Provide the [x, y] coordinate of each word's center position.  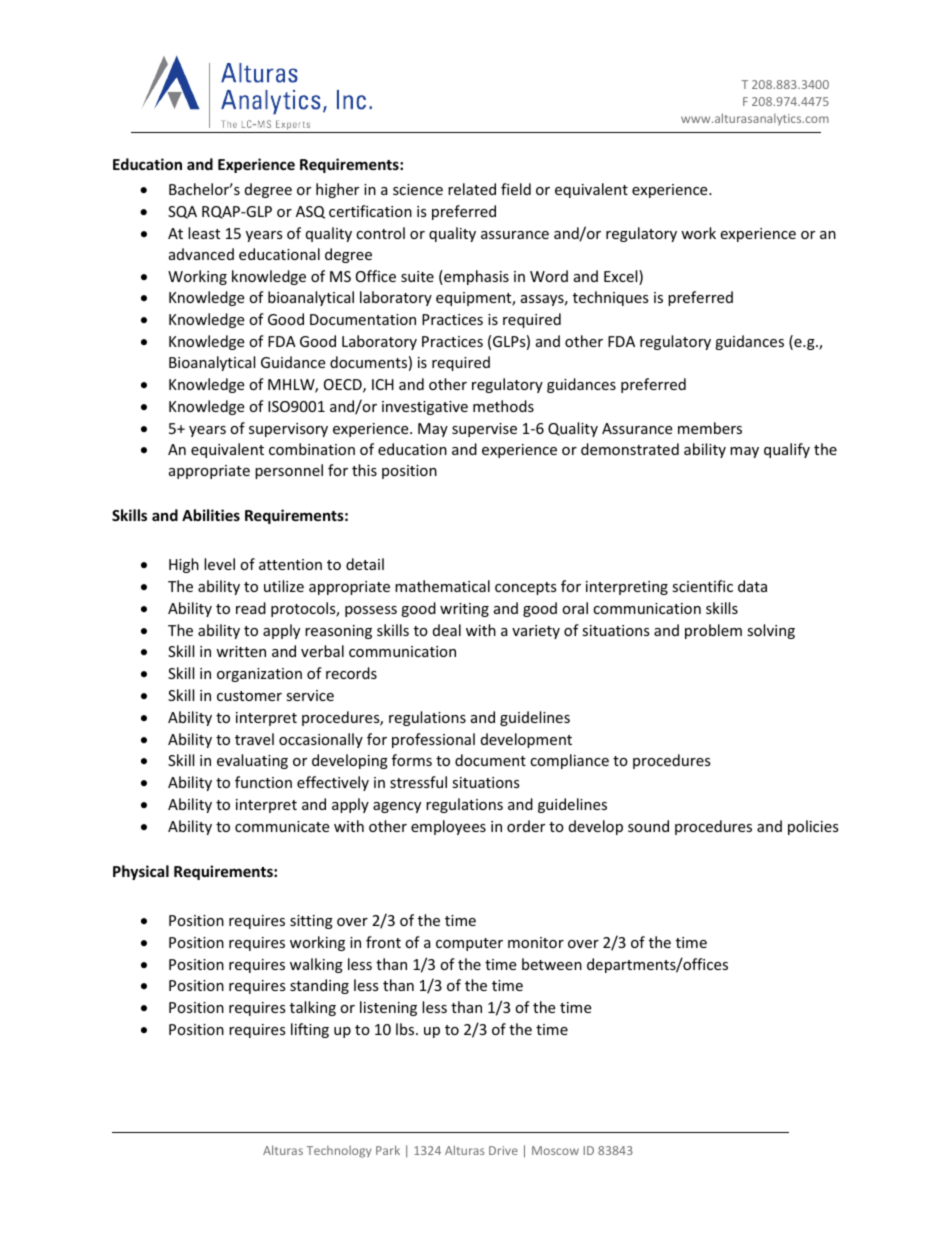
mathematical [442, 586]
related [472, 189]
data [752, 586]
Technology [339, 1151]
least [204, 233]
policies [813, 827]
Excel [622, 277]
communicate [282, 826]
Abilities [211, 515]
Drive [503, 1150]
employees [448, 827]
